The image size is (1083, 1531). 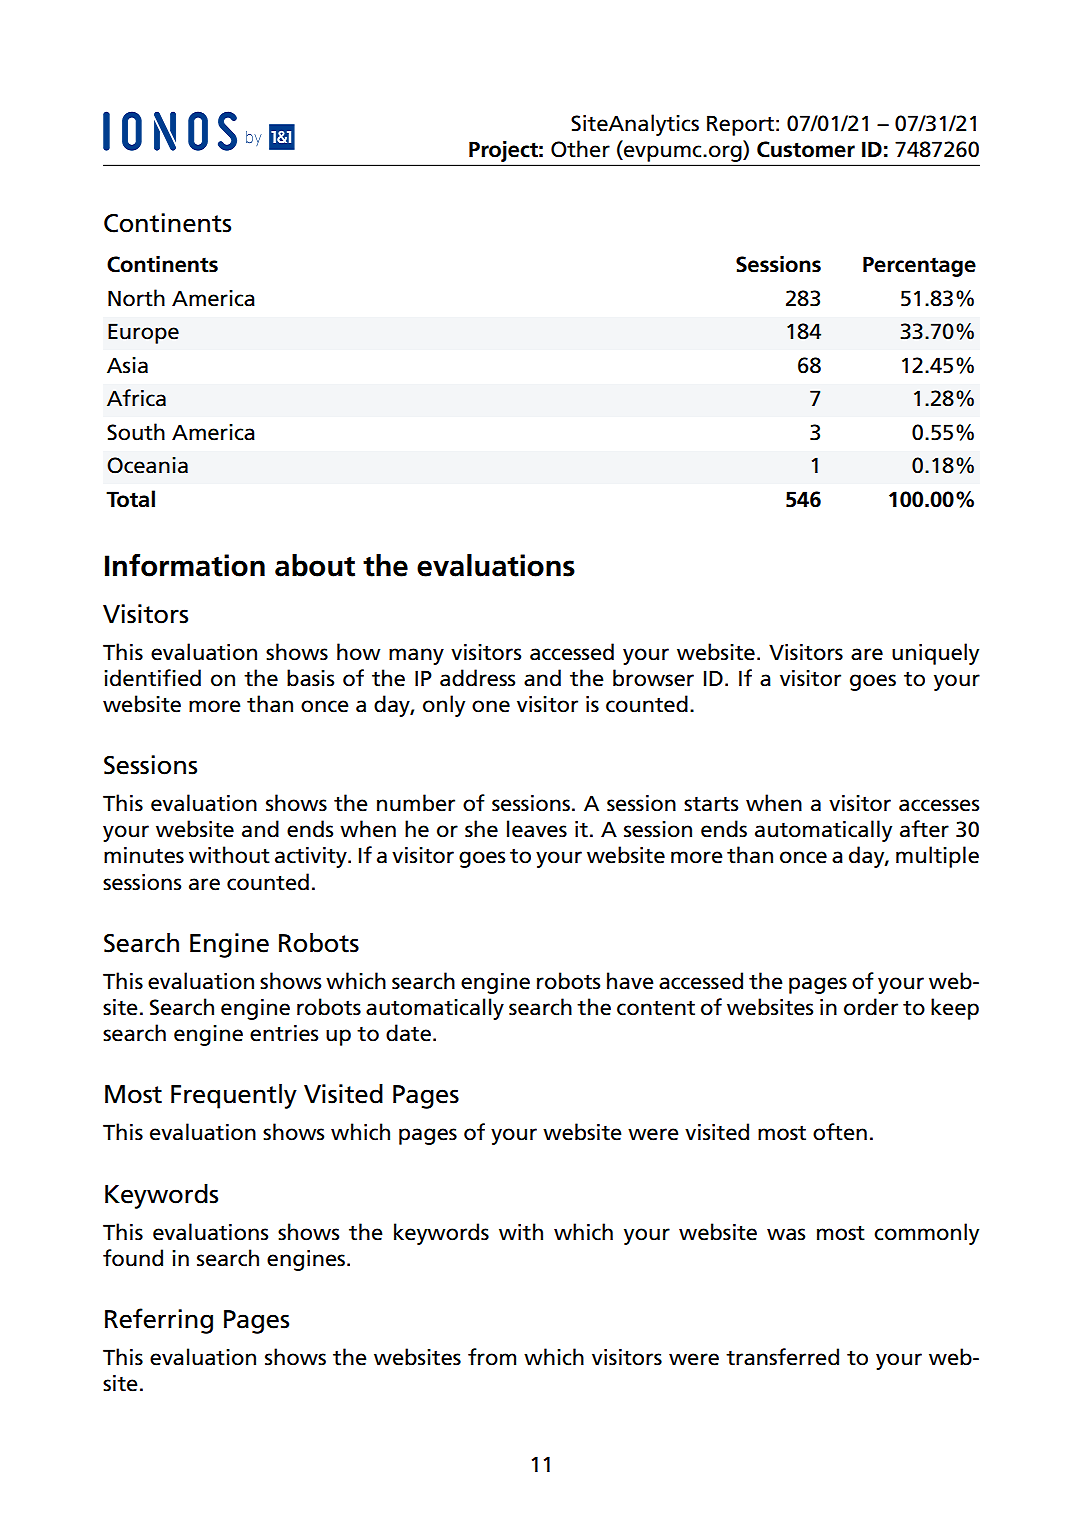 What do you see at coordinates (159, 1321) in the screenshot?
I see `Referring` at bounding box center [159, 1321].
